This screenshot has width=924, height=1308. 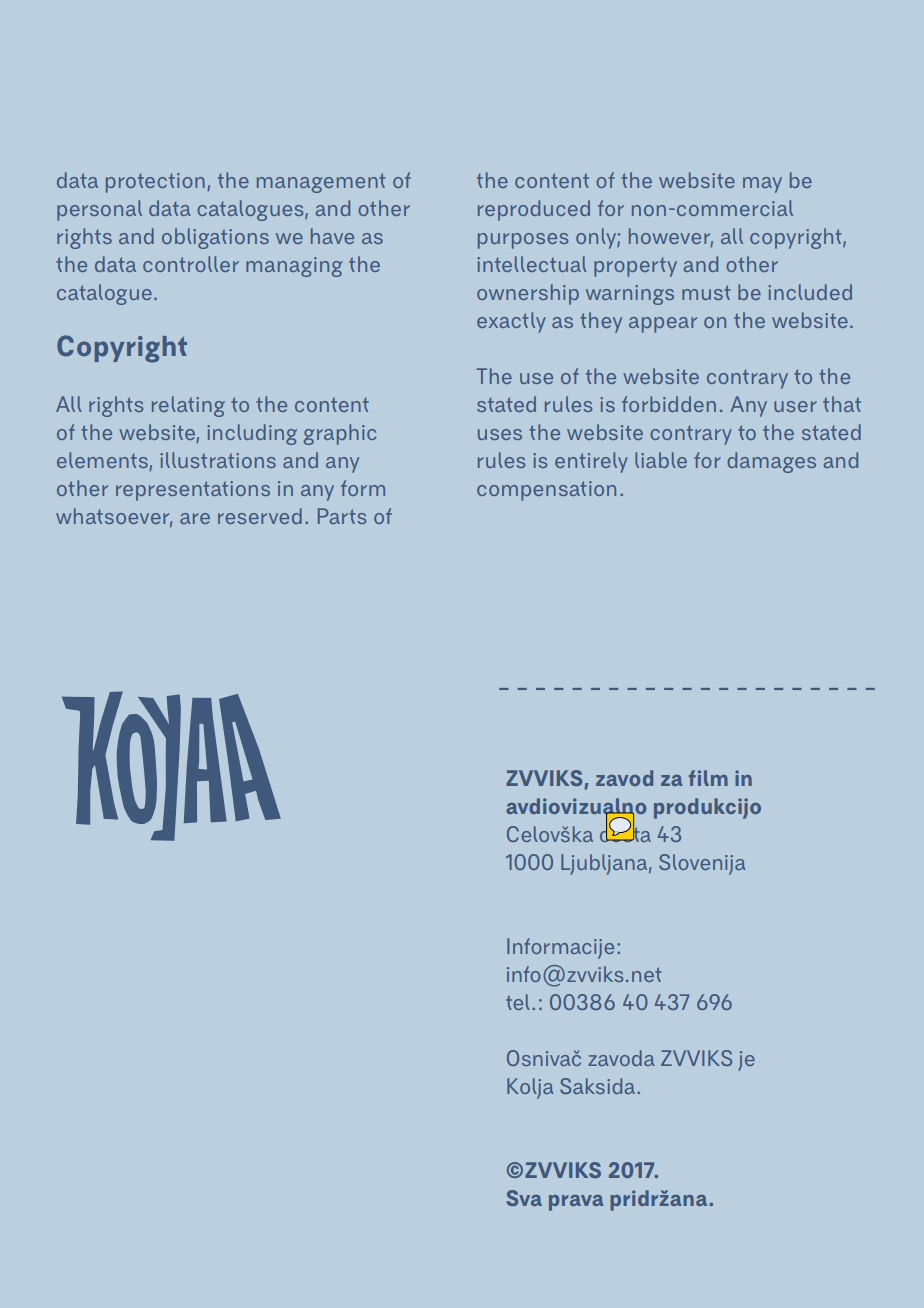 What do you see at coordinates (708, 778) in the screenshot?
I see `film` at bounding box center [708, 778].
